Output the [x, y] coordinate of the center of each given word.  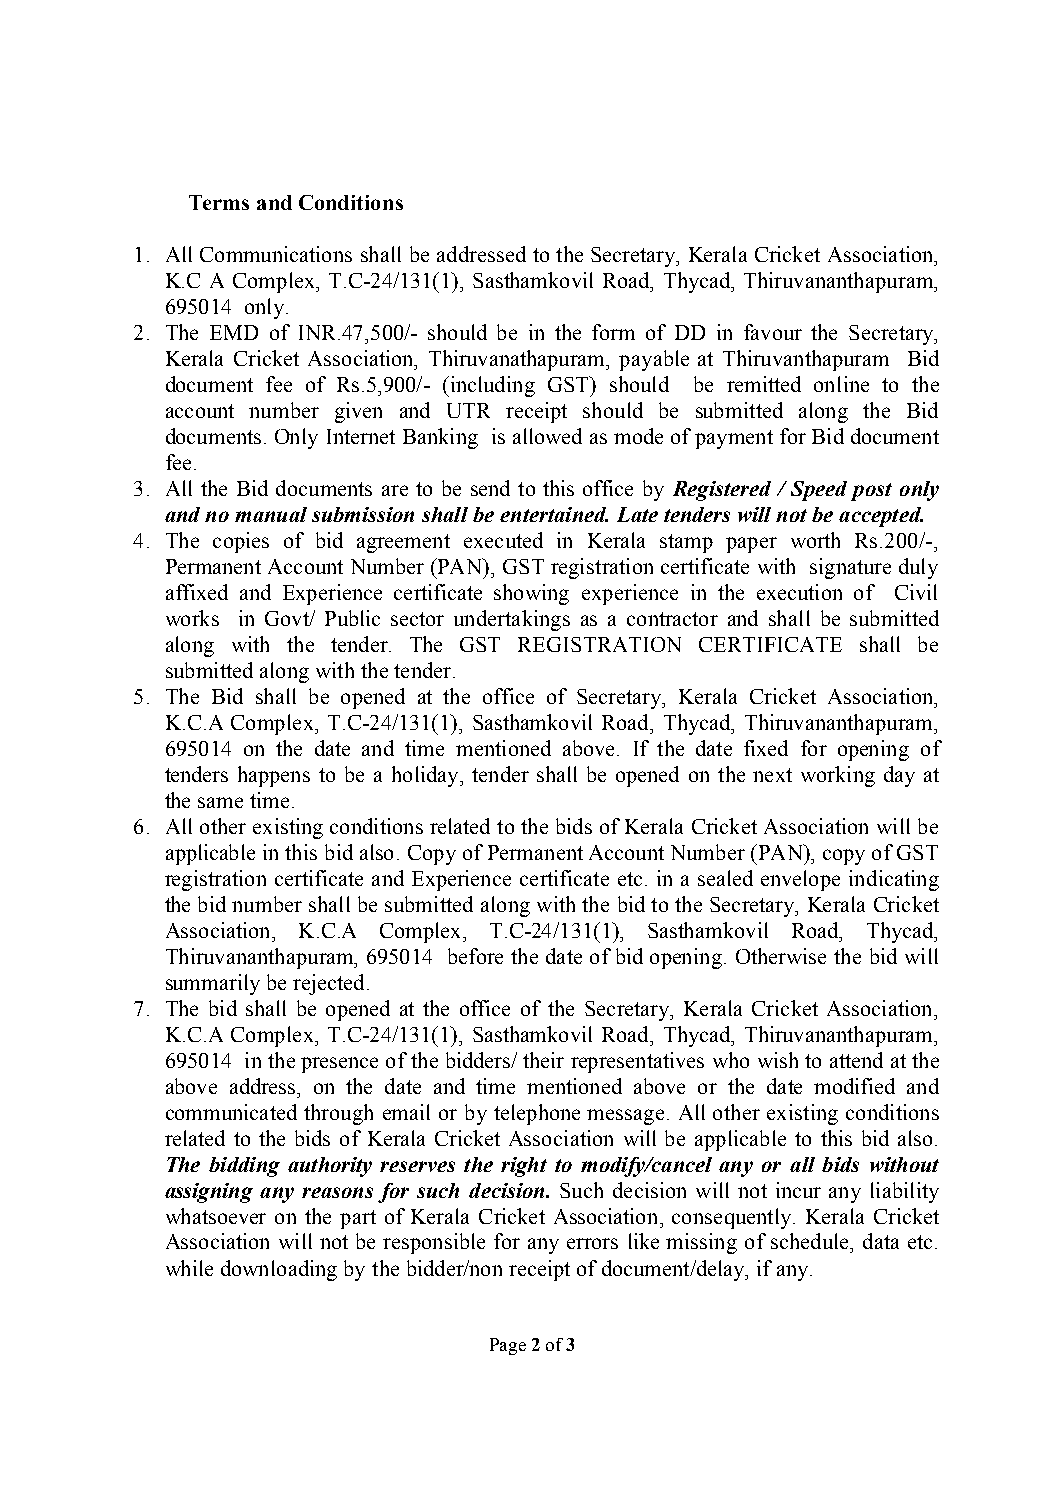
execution [799, 592]
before [475, 956]
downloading [279, 1270]
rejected [330, 984]
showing [531, 594]
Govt [288, 618]
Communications [276, 254]
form [613, 332]
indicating [894, 880]
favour [773, 332]
